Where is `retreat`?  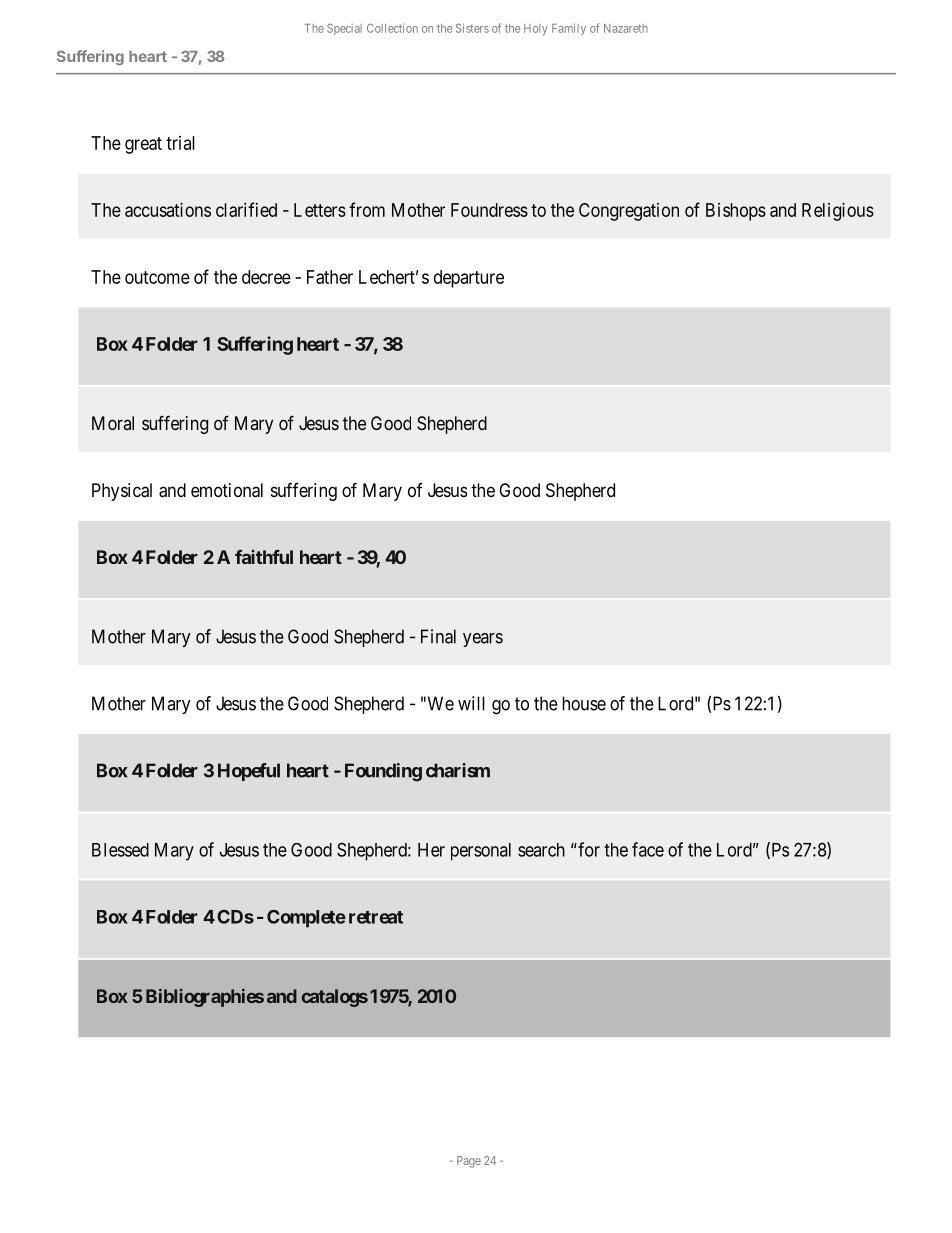 retreat is located at coordinates (376, 917).
